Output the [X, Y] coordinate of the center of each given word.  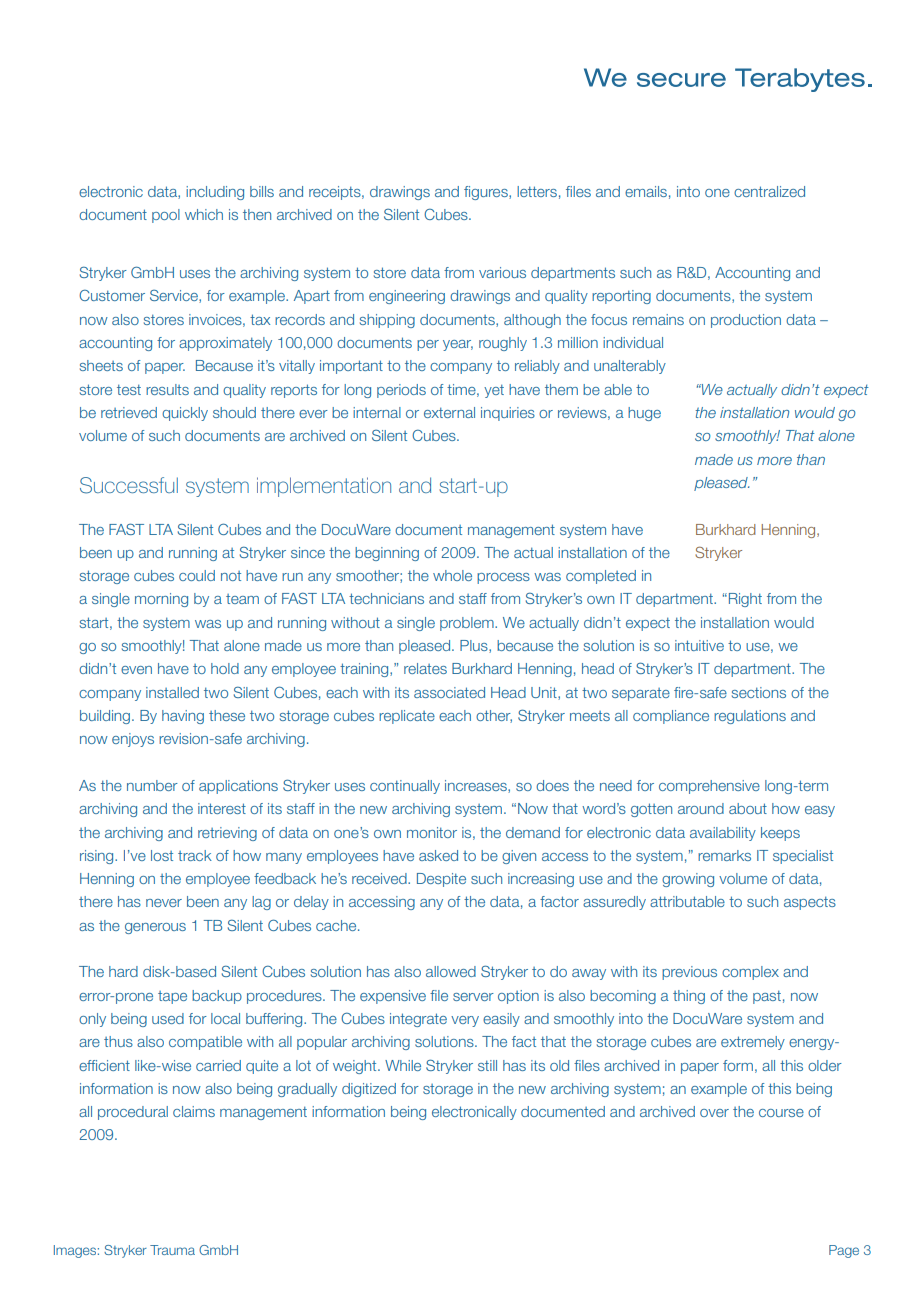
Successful [129, 485]
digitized [369, 1090]
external [449, 412]
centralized [769, 191]
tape [172, 997]
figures [487, 193]
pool [166, 216]
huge [644, 414]
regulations [750, 717]
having [183, 717]
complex [750, 973]
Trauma [172, 1250]
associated [449, 692]
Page [844, 1251]
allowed [451, 971]
